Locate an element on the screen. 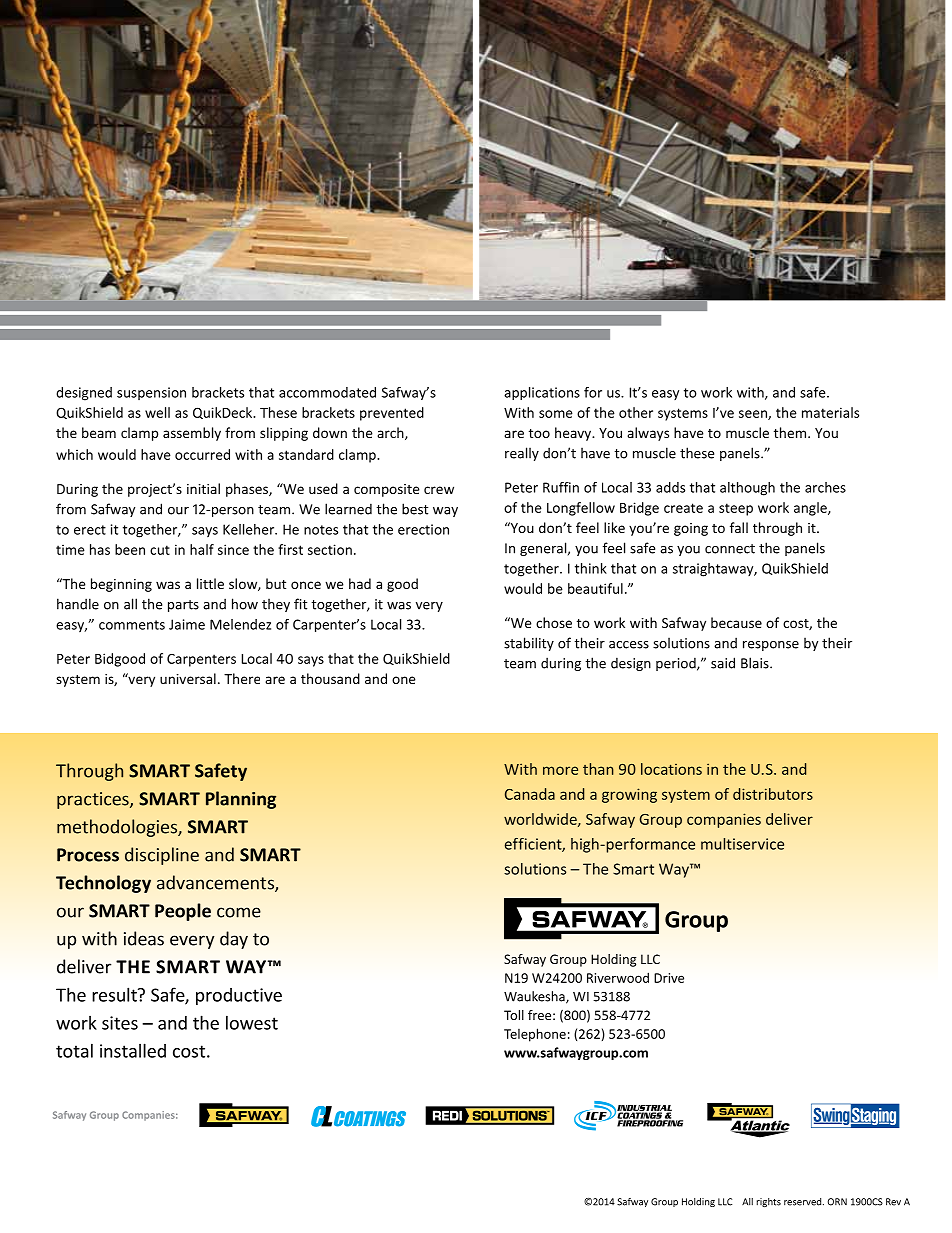  well is located at coordinates (157, 412).
